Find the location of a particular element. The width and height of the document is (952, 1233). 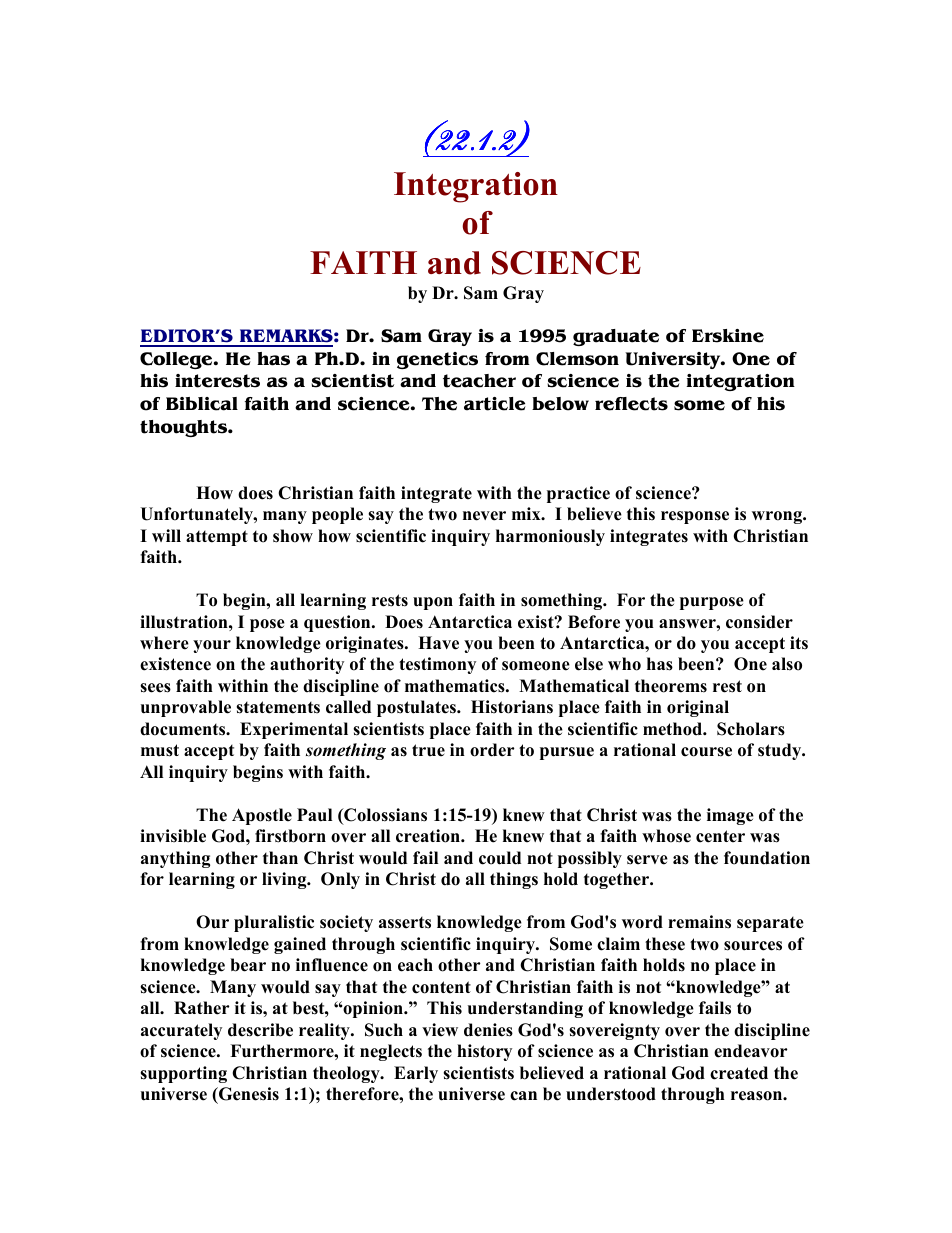

response is located at coordinates (695, 517).
